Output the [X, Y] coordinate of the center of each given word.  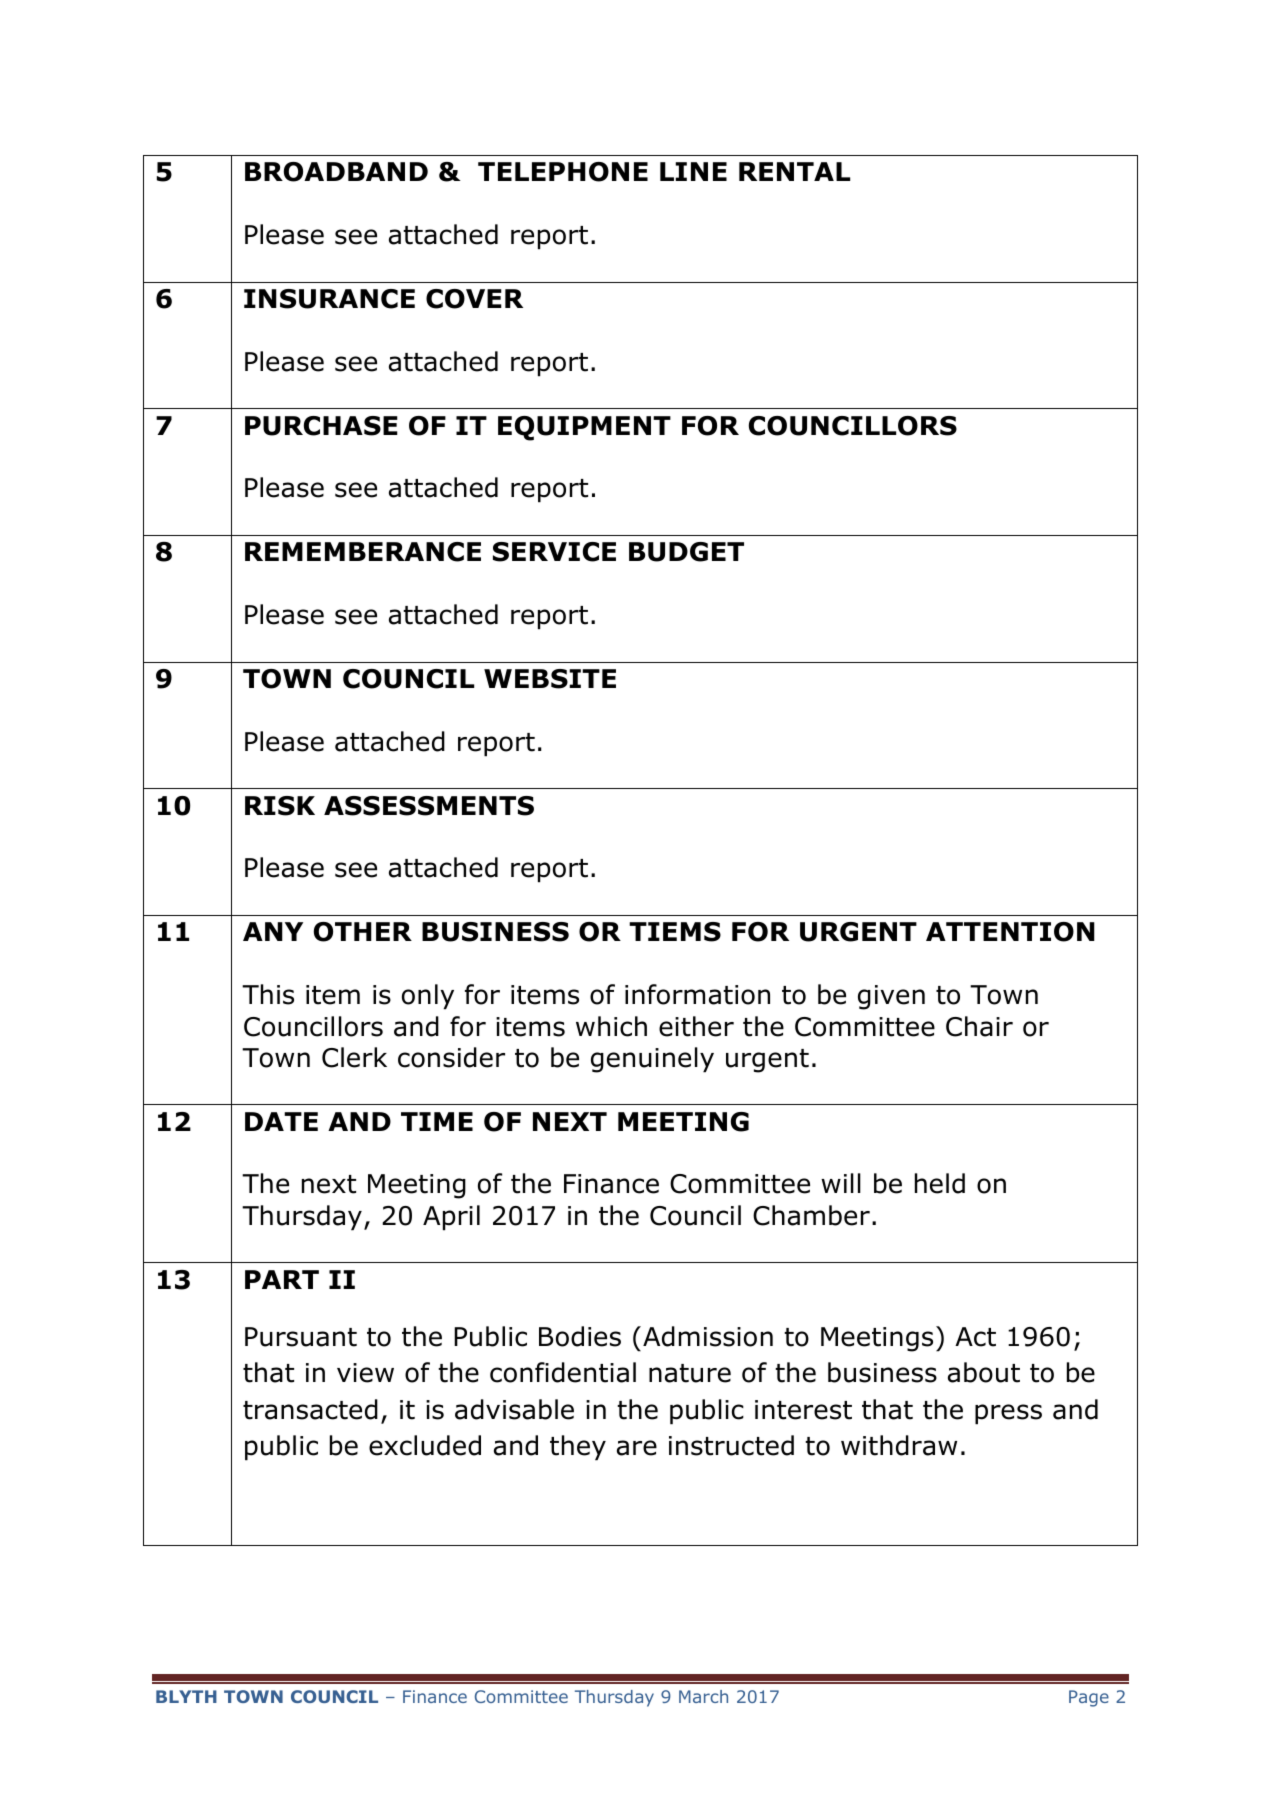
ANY [273, 931]
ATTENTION [1010, 932]
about [984, 1372]
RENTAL [794, 171]
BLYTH [186, 1696]
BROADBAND [336, 172]
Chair [979, 1026]
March [703, 1696]
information [697, 994]
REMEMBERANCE [363, 552]
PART [282, 1279]
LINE [693, 171]
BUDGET [686, 552]
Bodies [580, 1336]
